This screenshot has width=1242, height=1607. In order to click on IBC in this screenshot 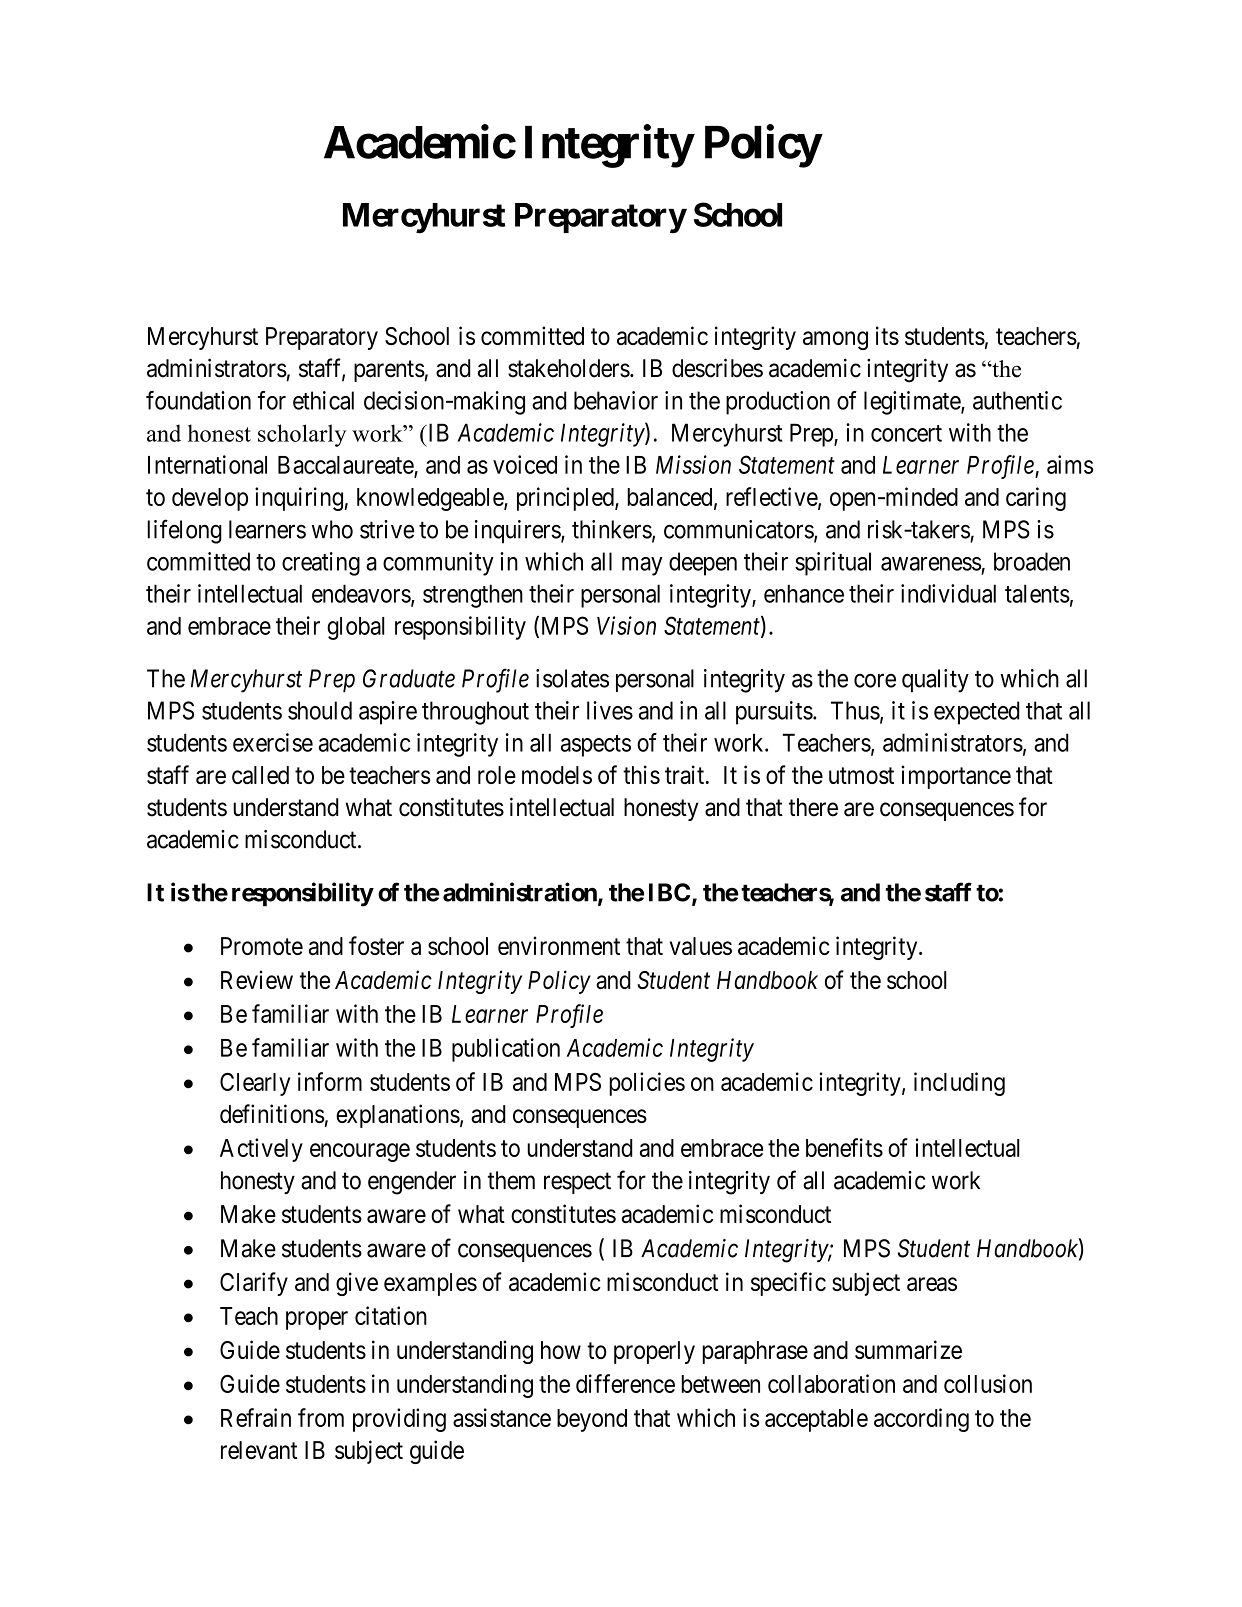, I will do `click(669, 892)`.
